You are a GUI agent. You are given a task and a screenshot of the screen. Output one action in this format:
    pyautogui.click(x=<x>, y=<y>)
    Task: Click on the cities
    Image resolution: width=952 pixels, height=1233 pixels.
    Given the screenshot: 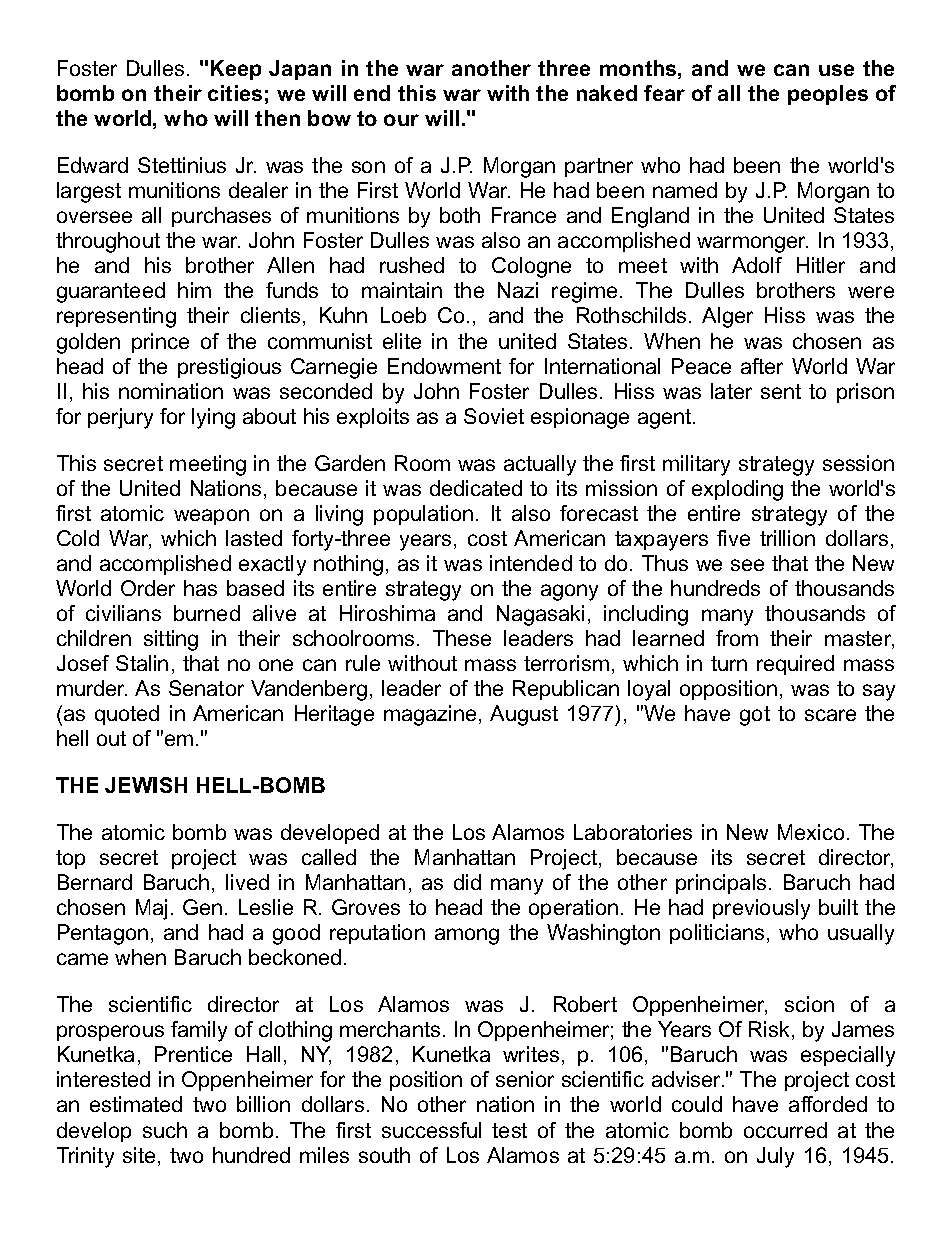 What is the action you would take?
    pyautogui.click(x=235, y=93)
